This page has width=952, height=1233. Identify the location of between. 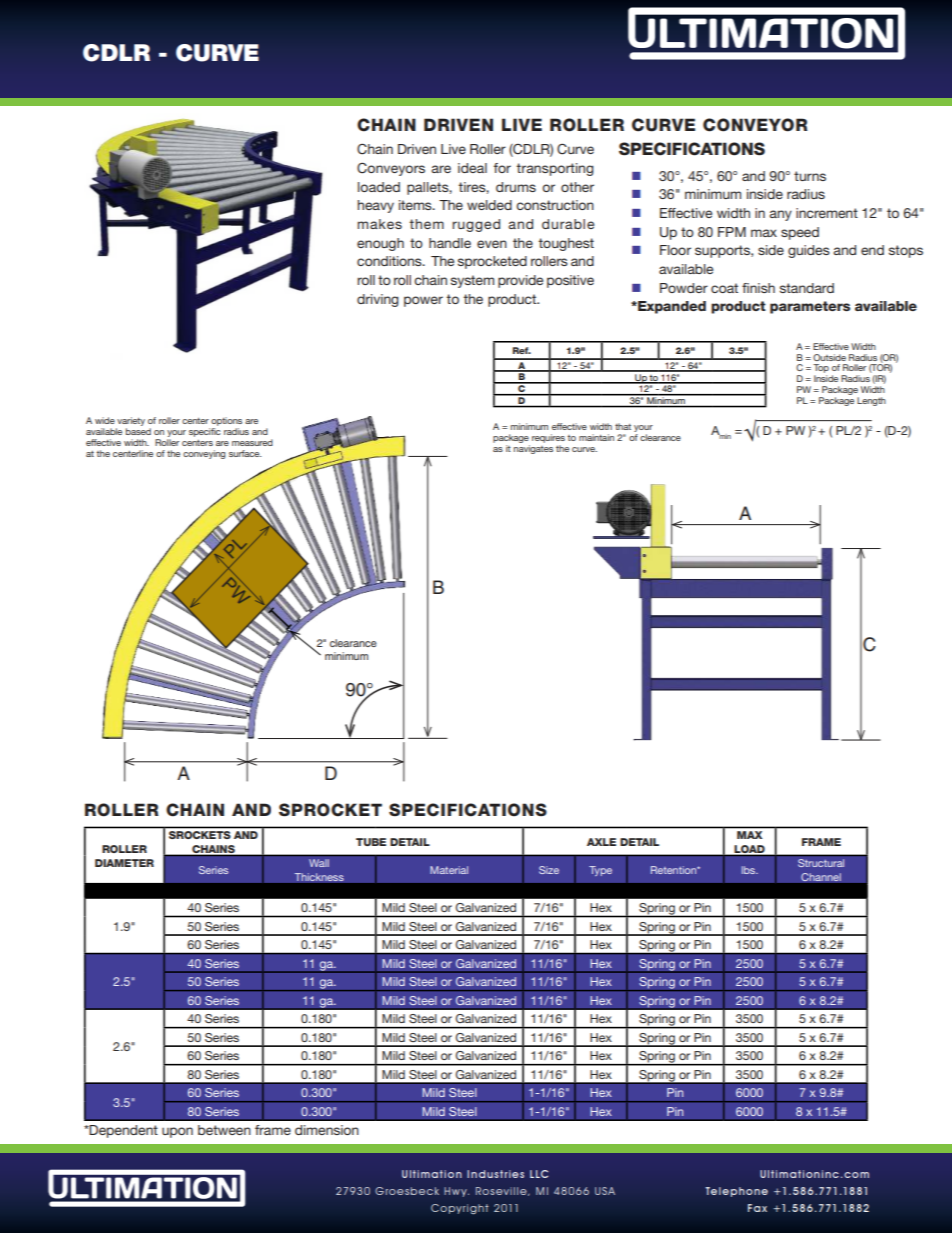
(224, 1130).
